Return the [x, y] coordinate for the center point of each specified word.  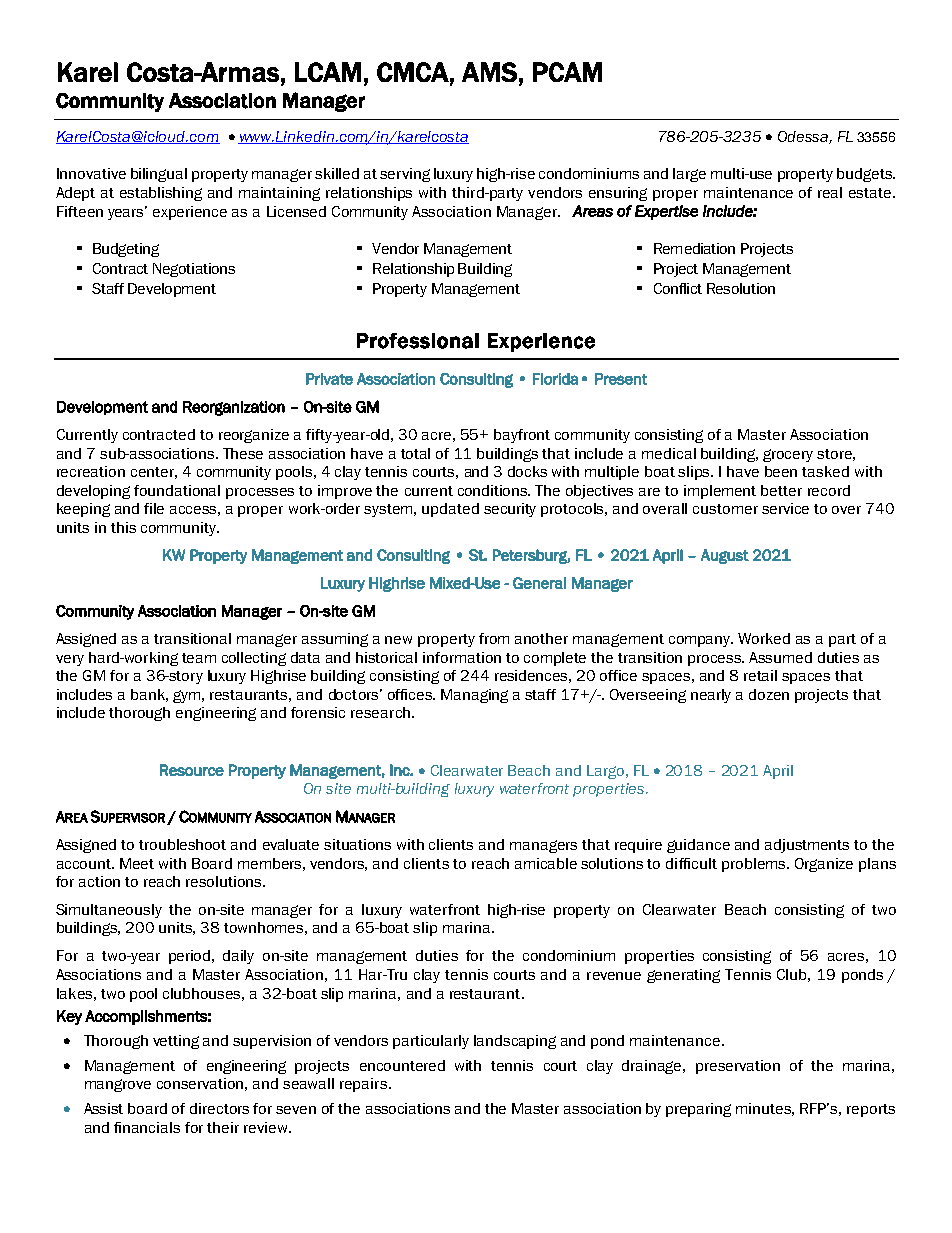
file [154, 508]
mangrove [118, 1085]
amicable [546, 863]
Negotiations [194, 270]
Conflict [678, 288]
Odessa [804, 137]
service [785, 508]
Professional [418, 341]
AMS [489, 72]
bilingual [159, 175]
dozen [769, 694]
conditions [494, 490]
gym [186, 696]
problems [755, 865]
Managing [474, 696]
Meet [137, 863]
